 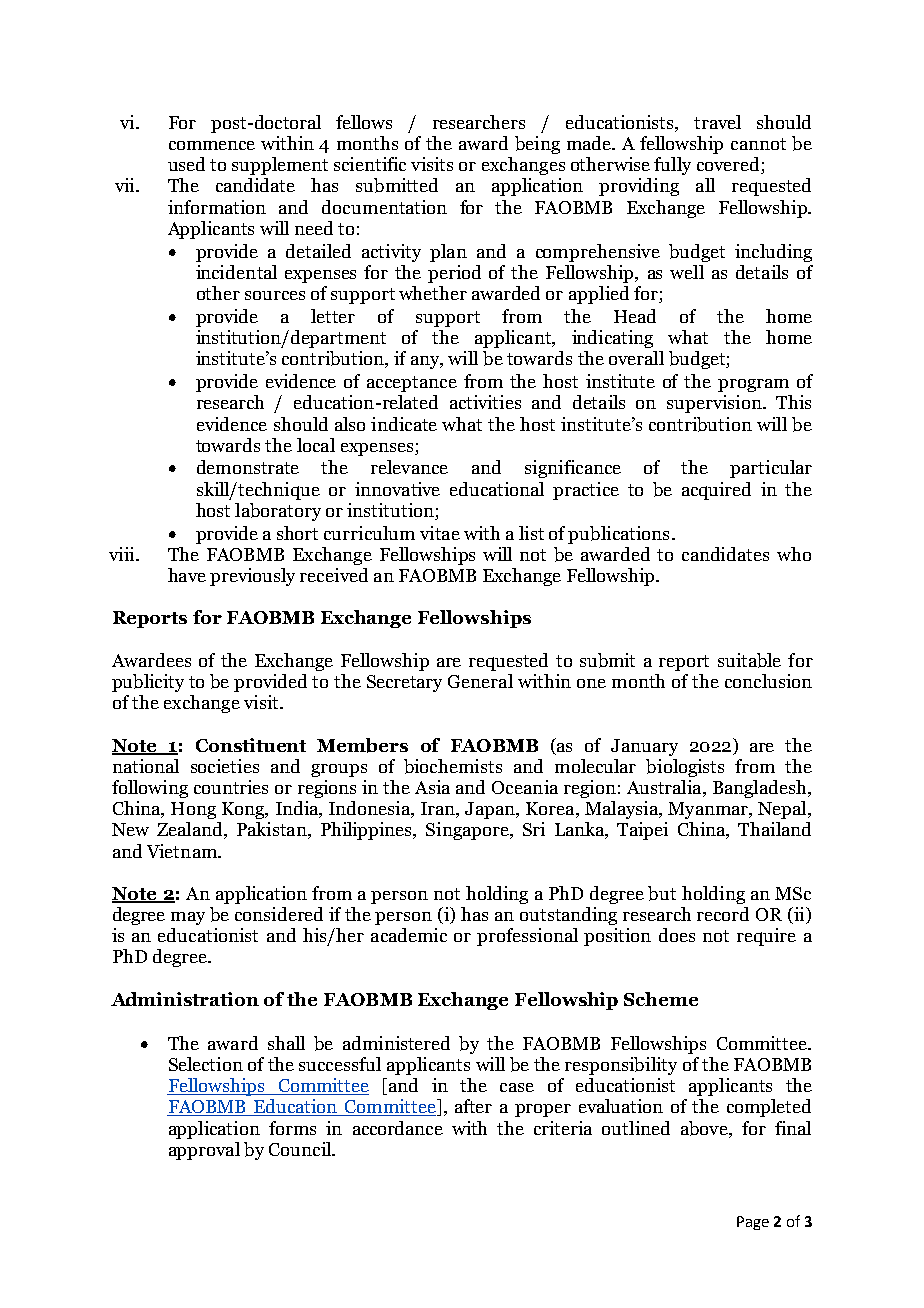 What do you see at coordinates (537, 145) in the page?
I see `being` at bounding box center [537, 145].
